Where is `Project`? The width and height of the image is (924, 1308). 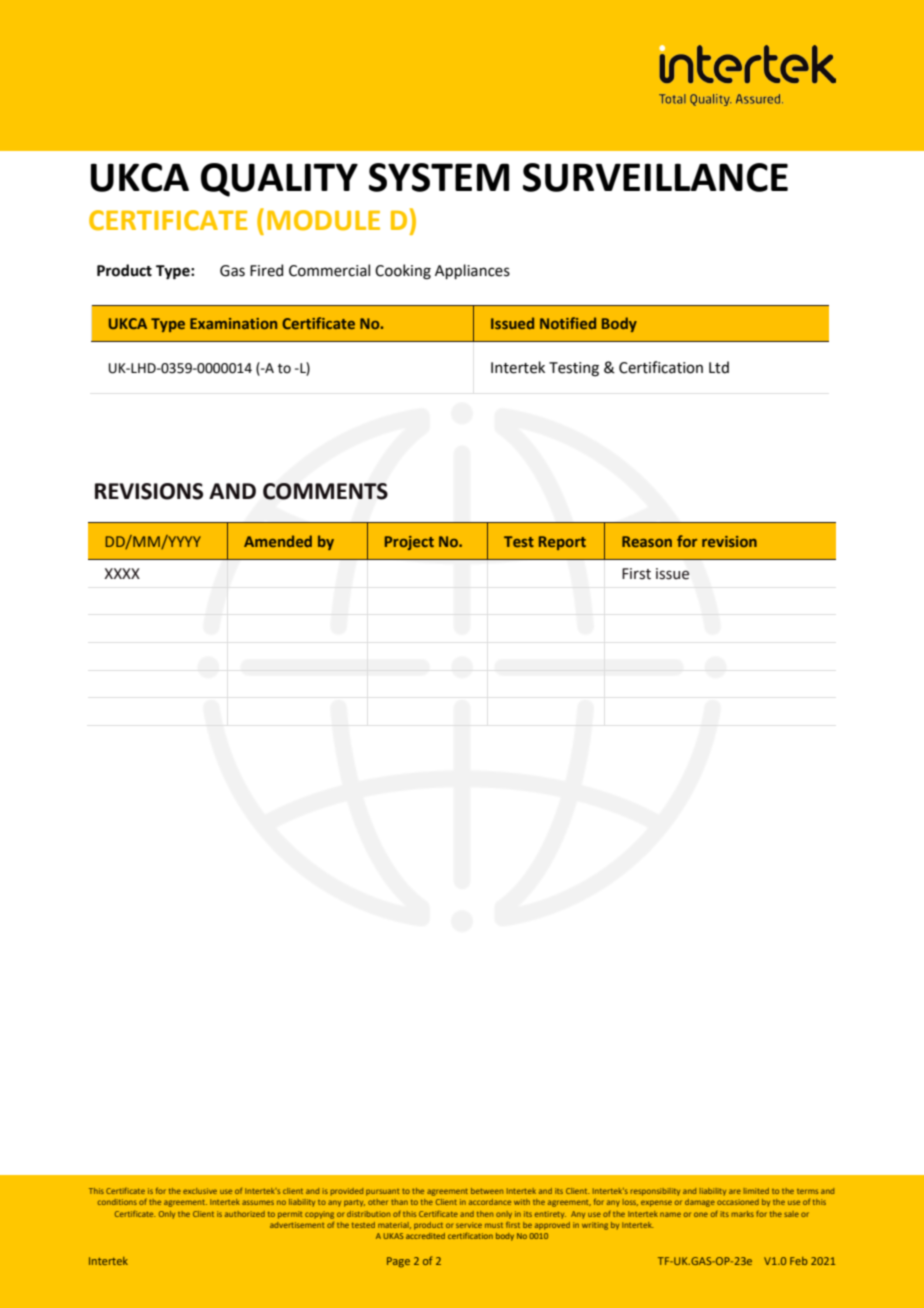 Project is located at coordinates (409, 543).
